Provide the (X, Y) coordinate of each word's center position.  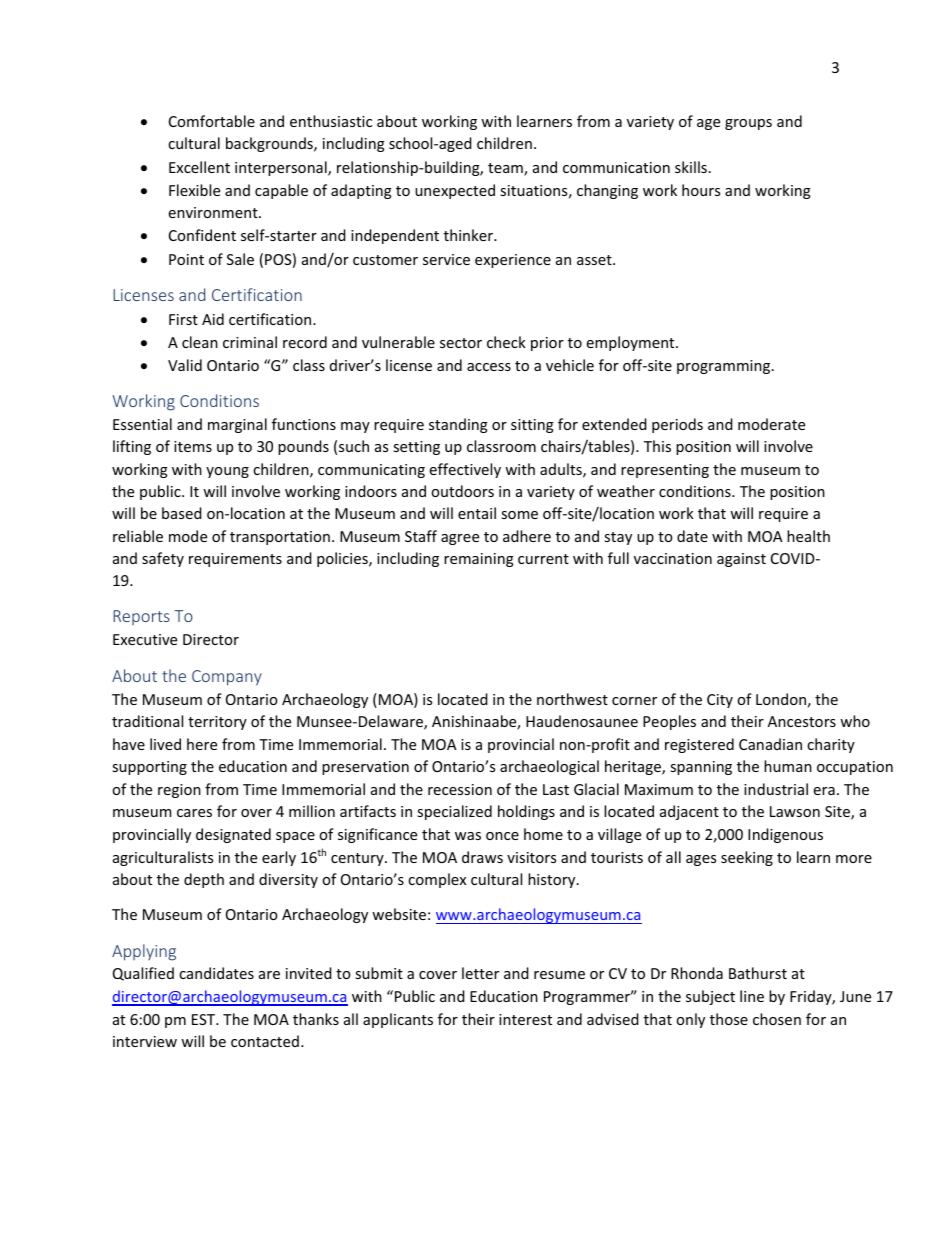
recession (460, 789)
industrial (776, 789)
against (741, 560)
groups (748, 124)
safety (163, 559)
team (506, 169)
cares (194, 813)
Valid (185, 365)
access (489, 367)
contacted (265, 1041)
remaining (479, 560)
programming (725, 367)
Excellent (199, 167)
